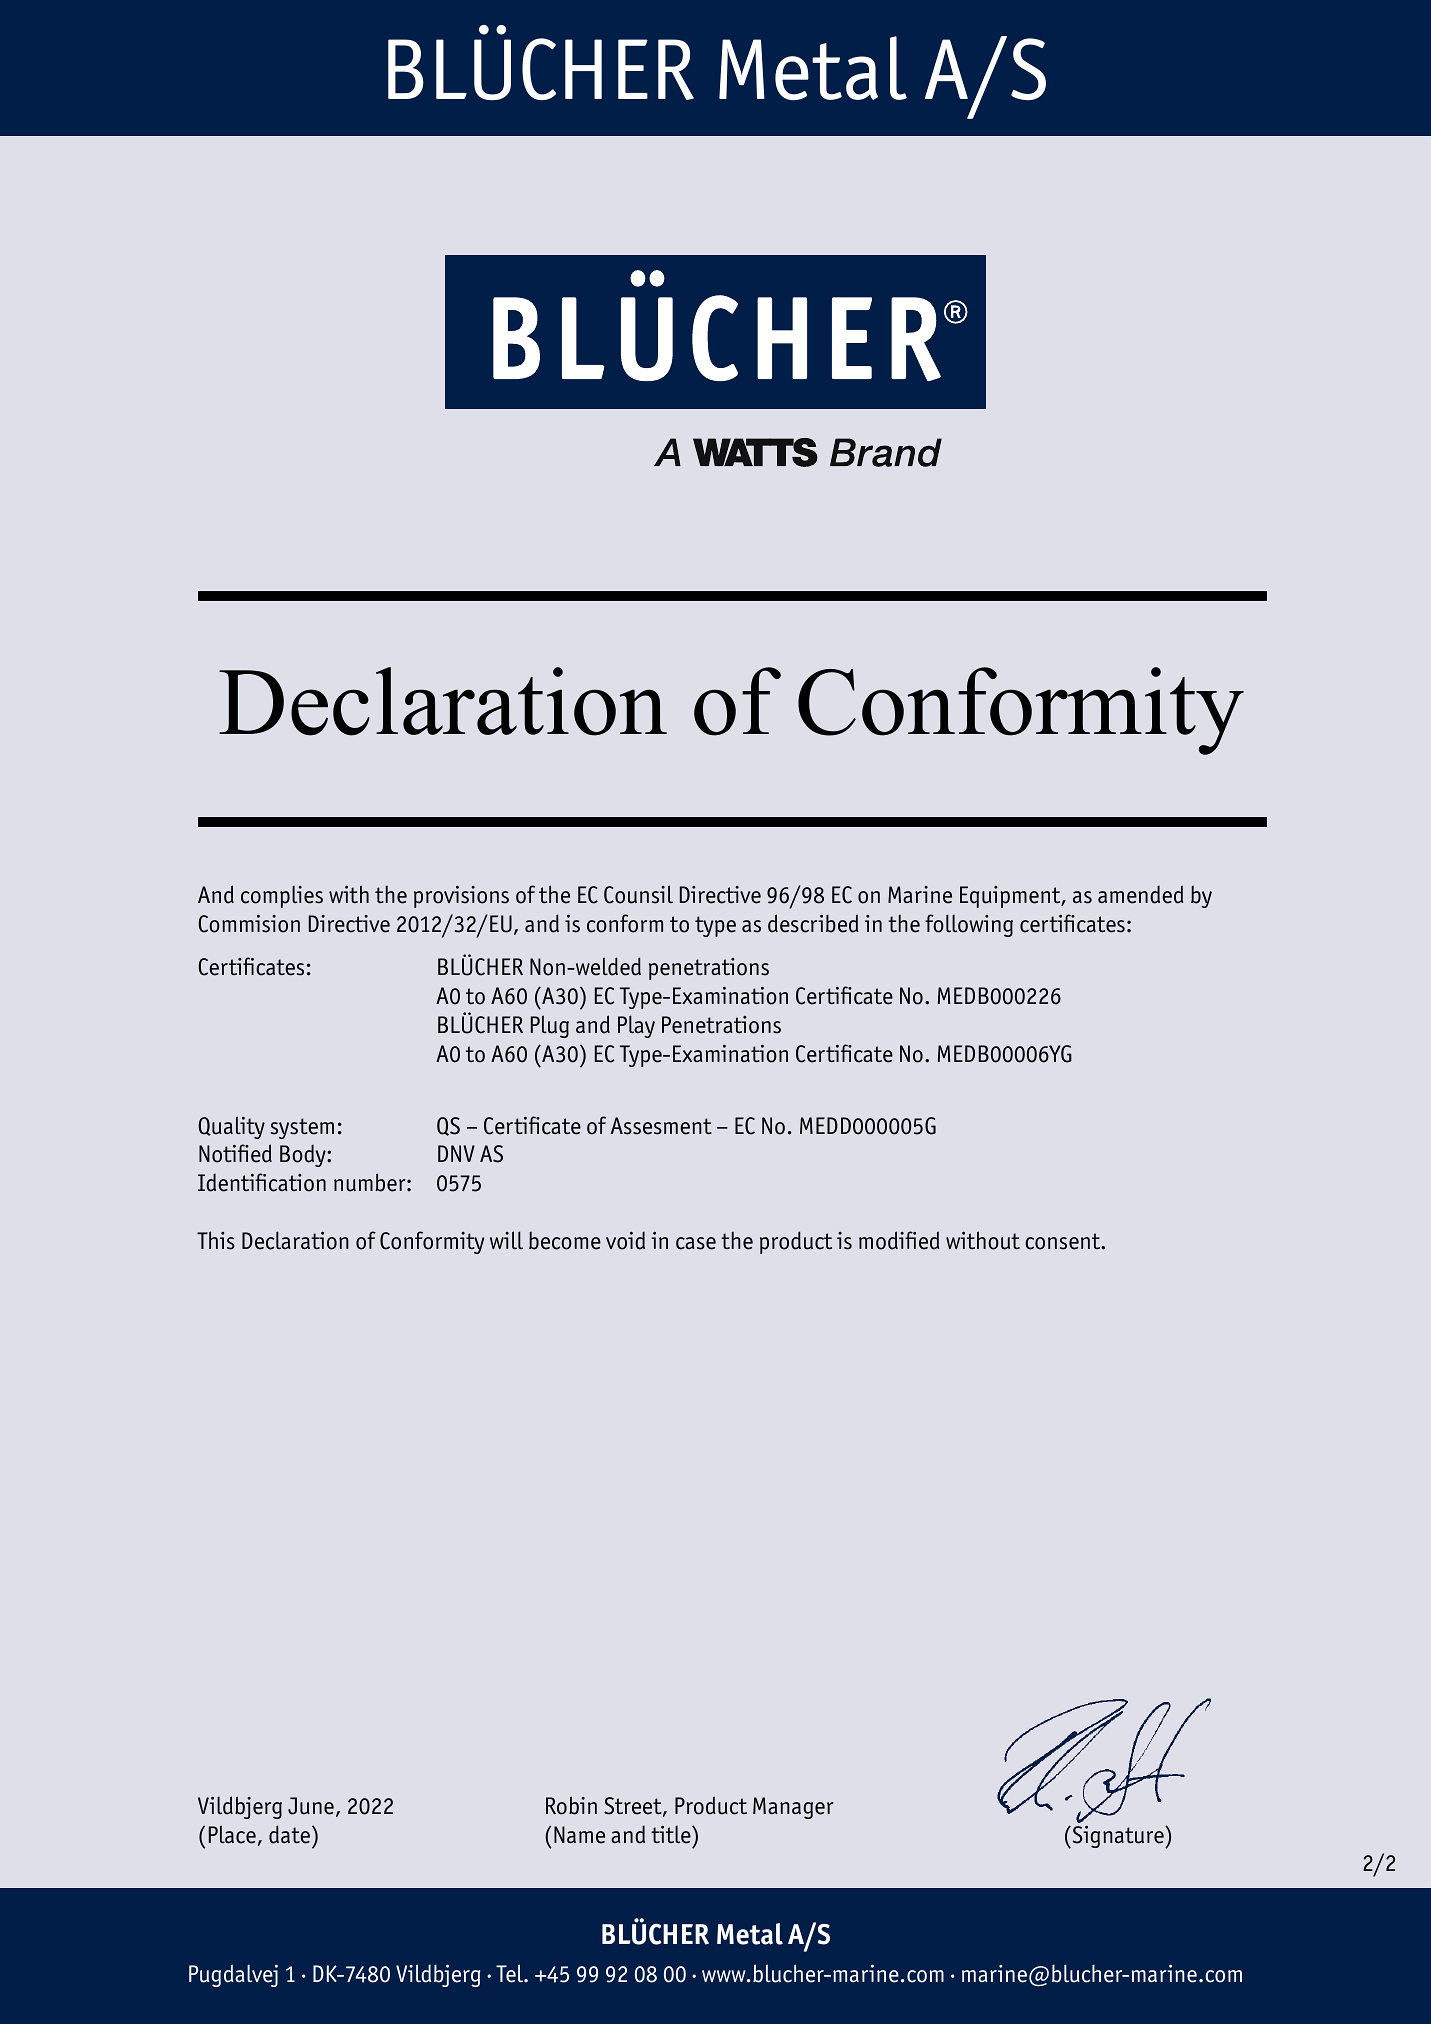  I want to click on case, so click(696, 1243).
